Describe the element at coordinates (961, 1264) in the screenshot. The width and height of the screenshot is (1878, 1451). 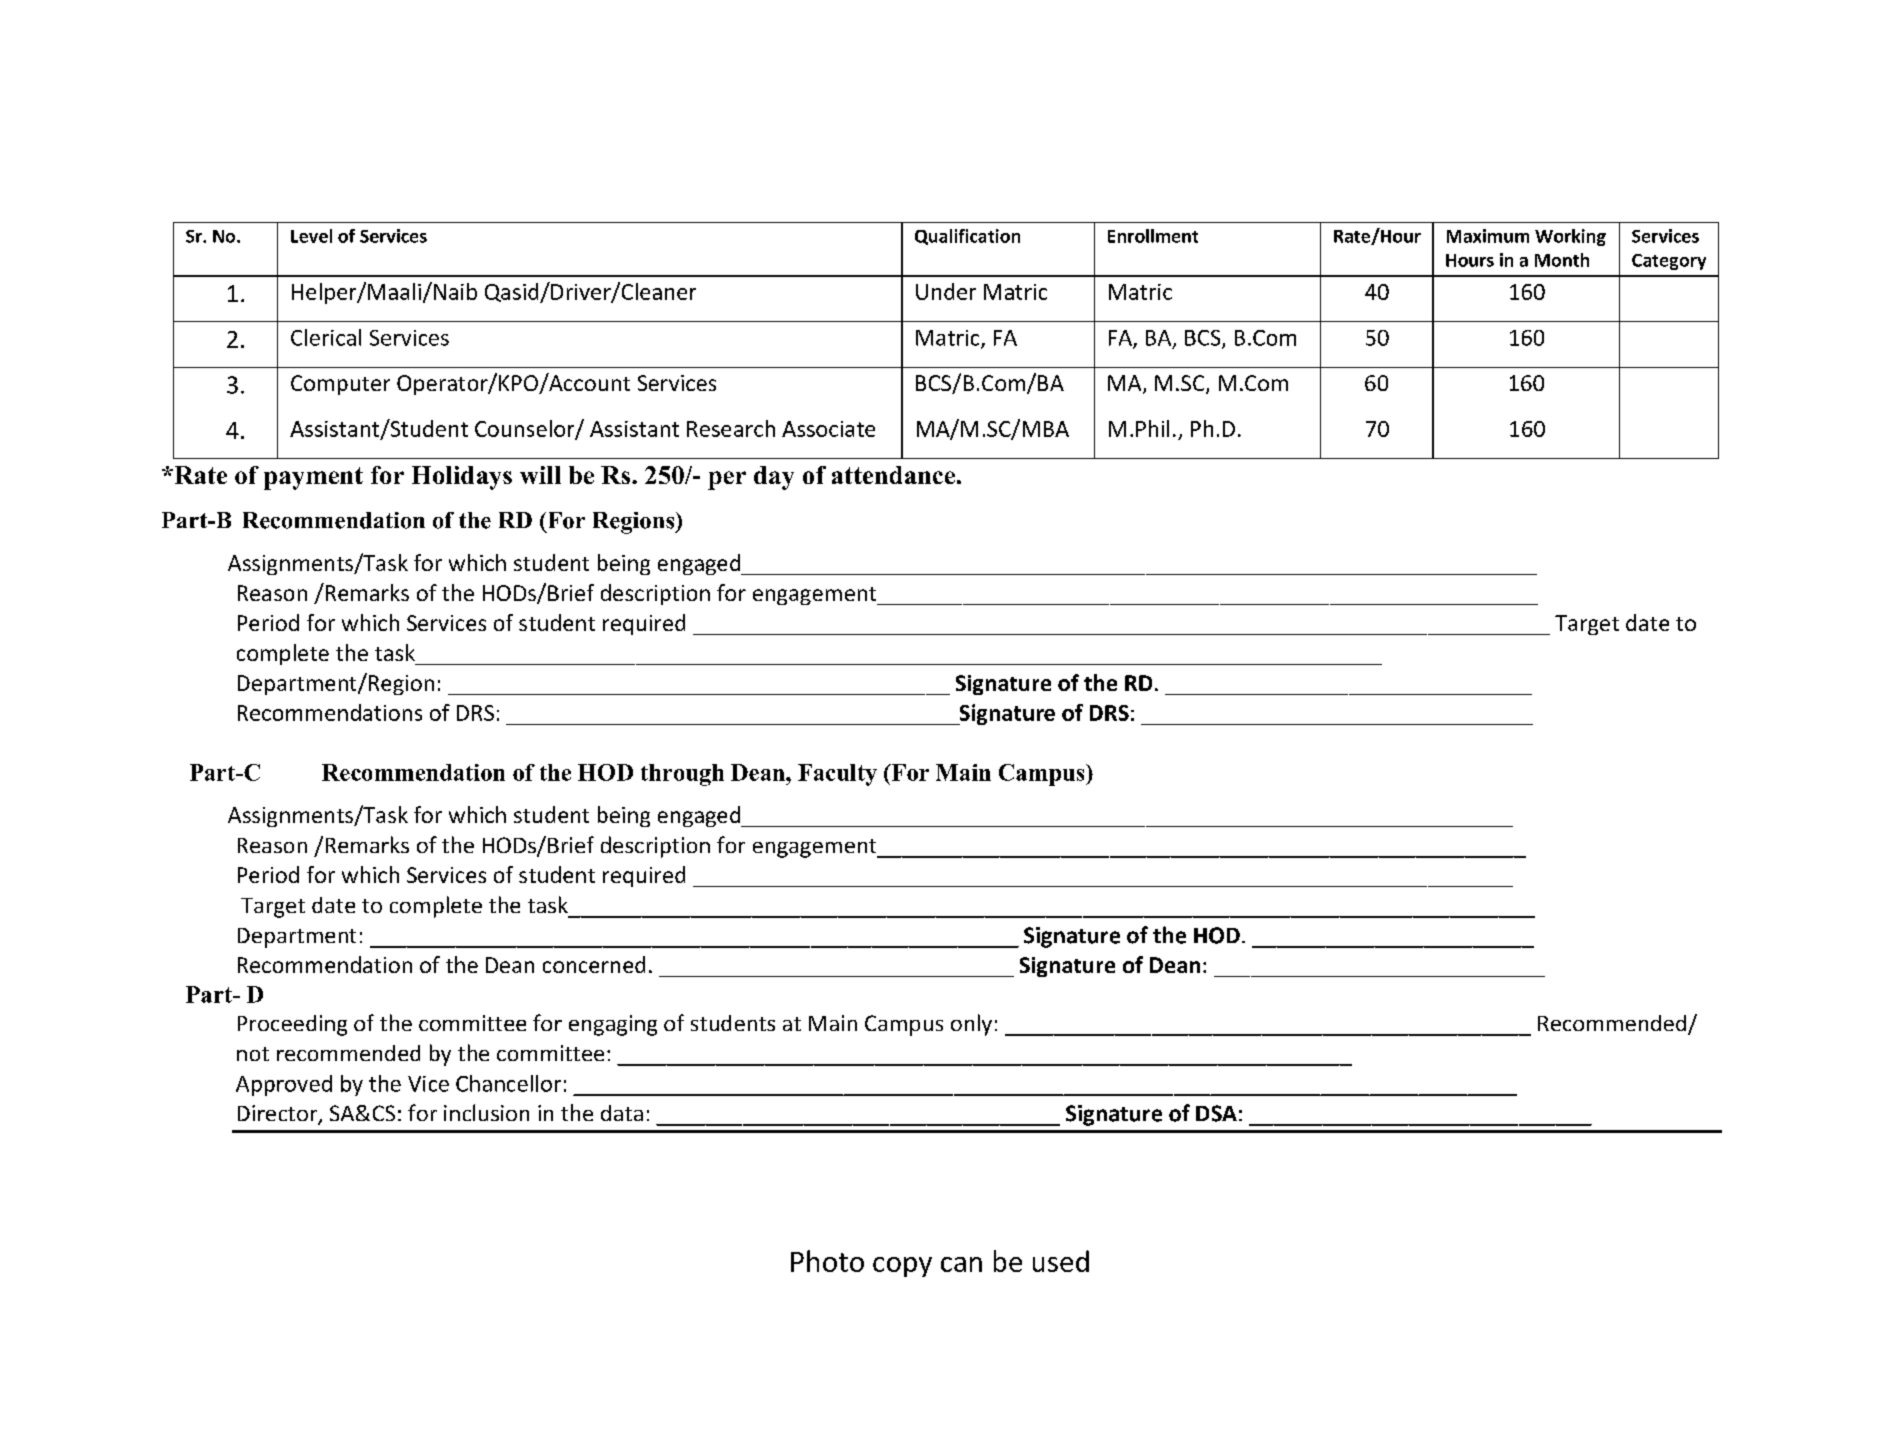
I see `can` at that location.
